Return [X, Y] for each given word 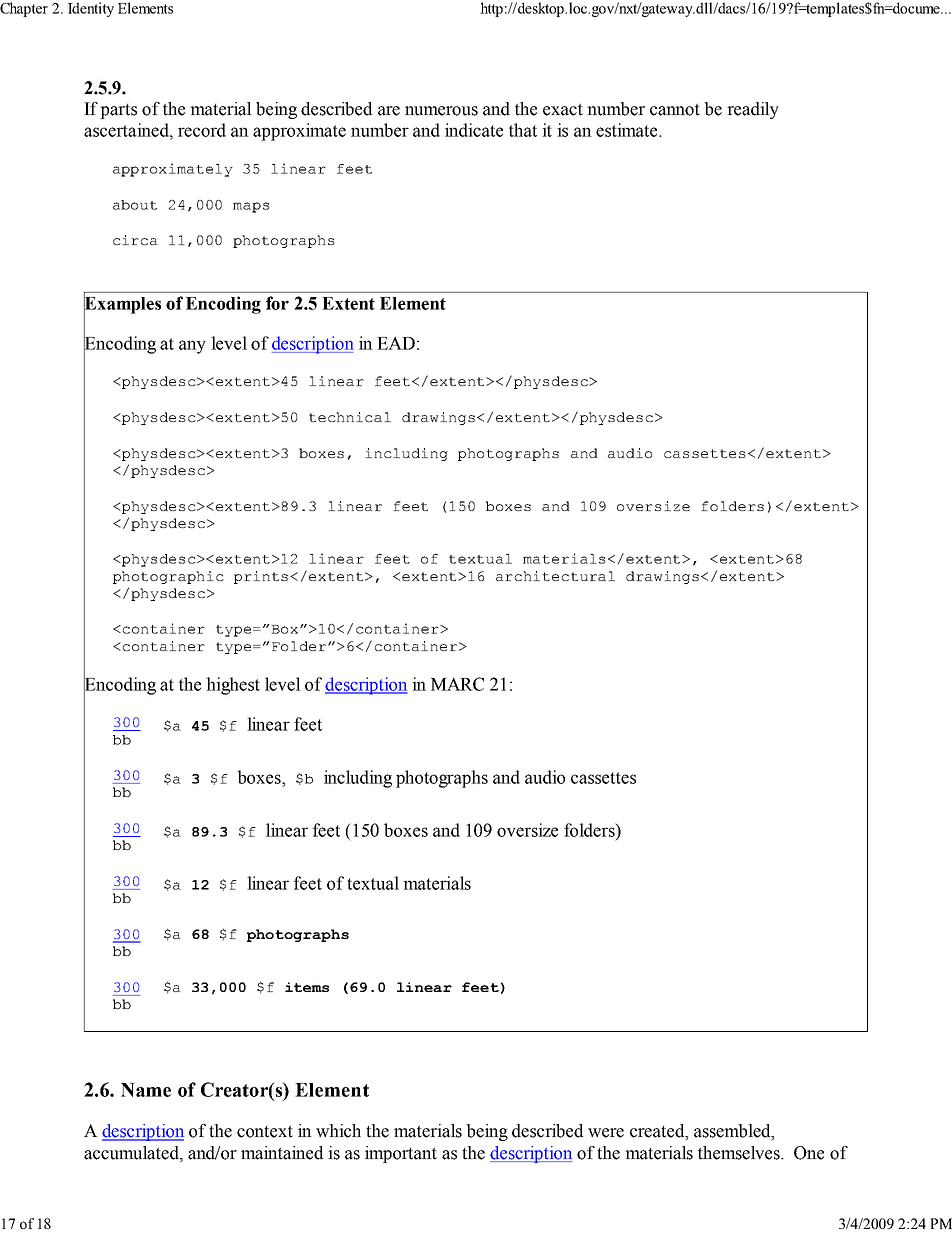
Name [146, 1090]
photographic [168, 577]
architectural [555, 576]
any [192, 347]
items [307, 987]
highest [233, 686]
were [606, 1133]
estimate [628, 130]
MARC [457, 684]
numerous [441, 111]
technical [350, 417]
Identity [91, 9]
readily [753, 110]
